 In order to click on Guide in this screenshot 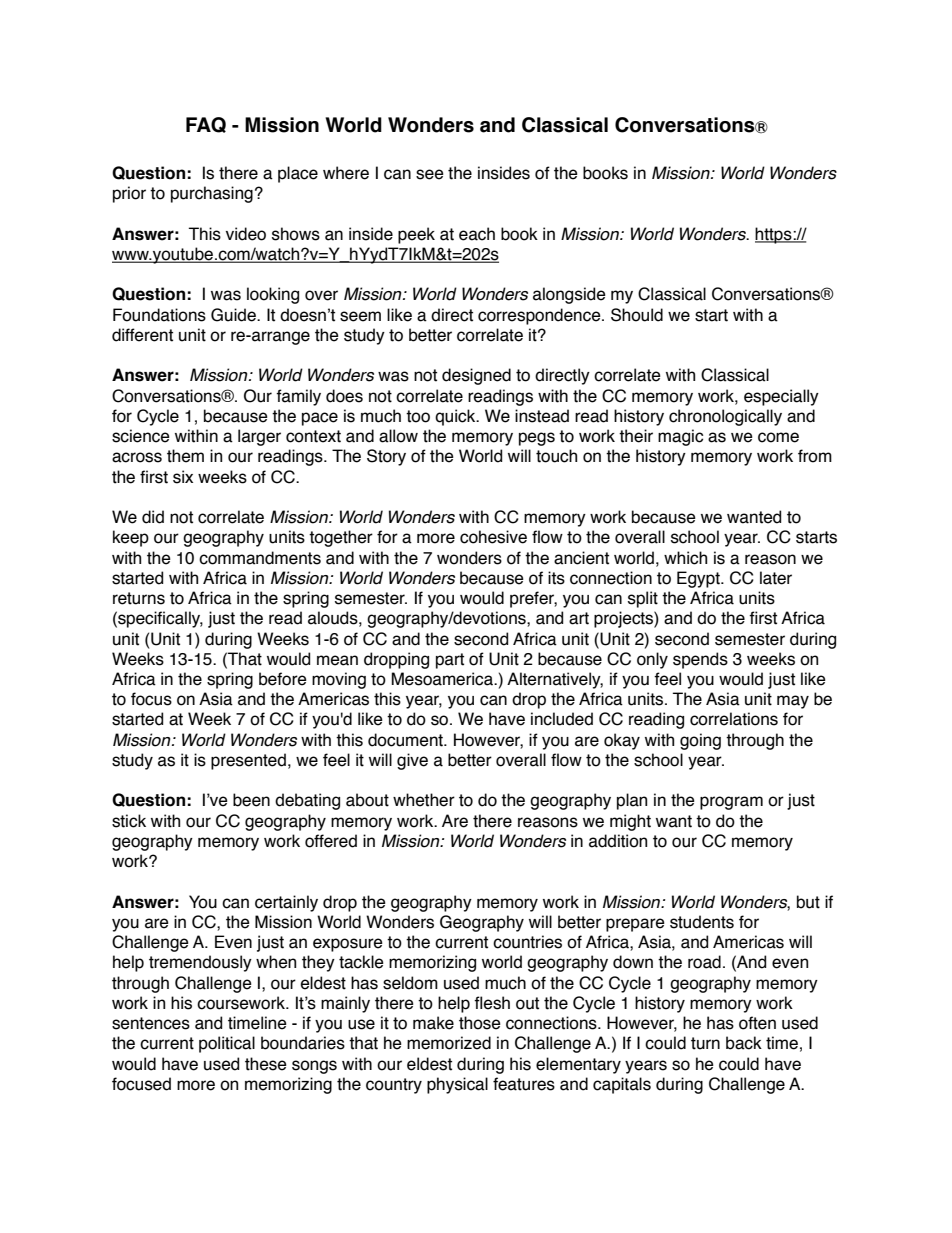, I will do `click(234, 315)`.
